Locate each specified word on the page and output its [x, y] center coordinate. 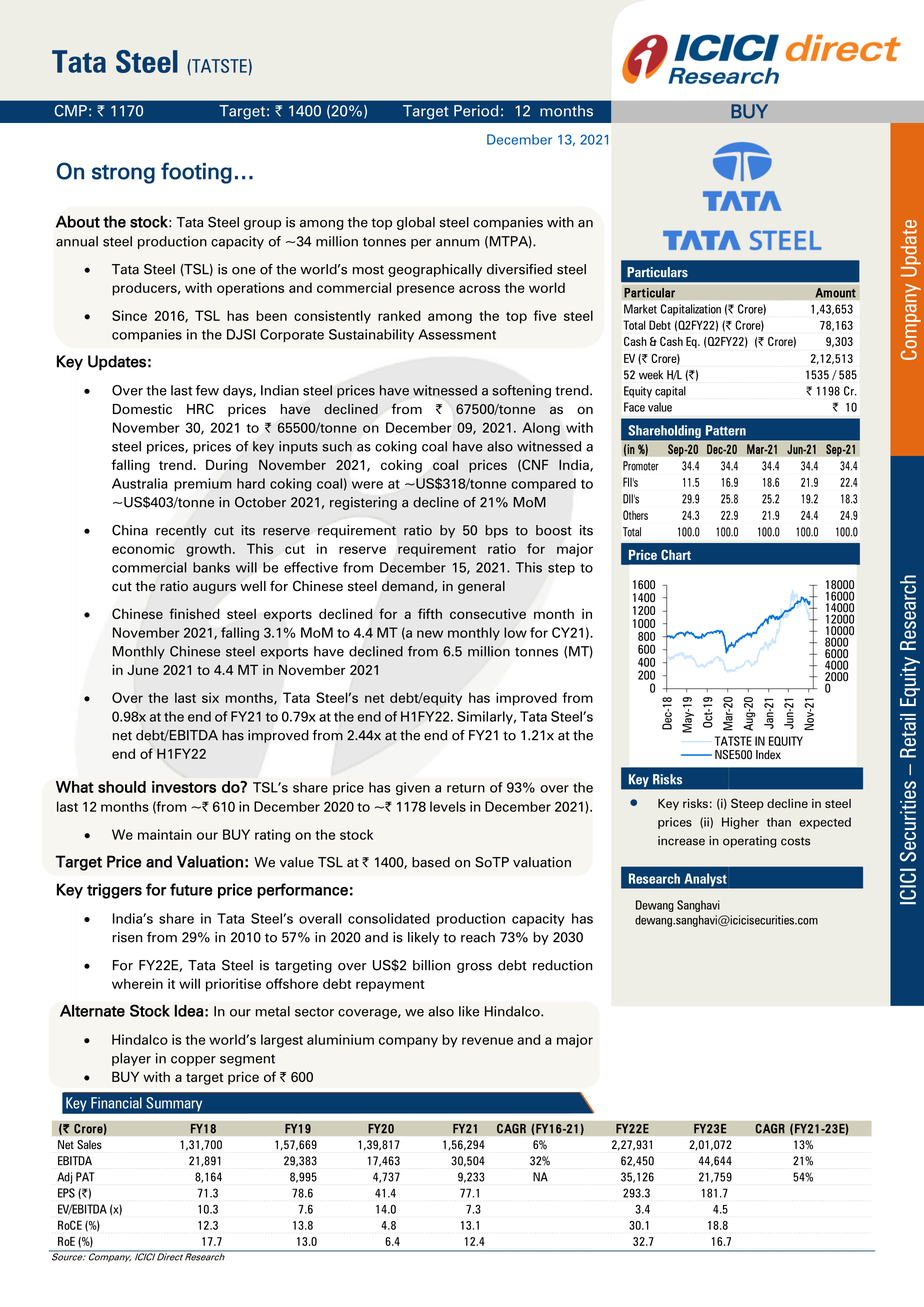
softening [521, 391]
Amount [835, 293]
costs [795, 841]
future [191, 889]
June [143, 670]
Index [768, 755]
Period [476, 111]
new [430, 634]
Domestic [142, 409]
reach [478, 937]
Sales [89, 1144]
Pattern [726, 430]
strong [123, 174]
